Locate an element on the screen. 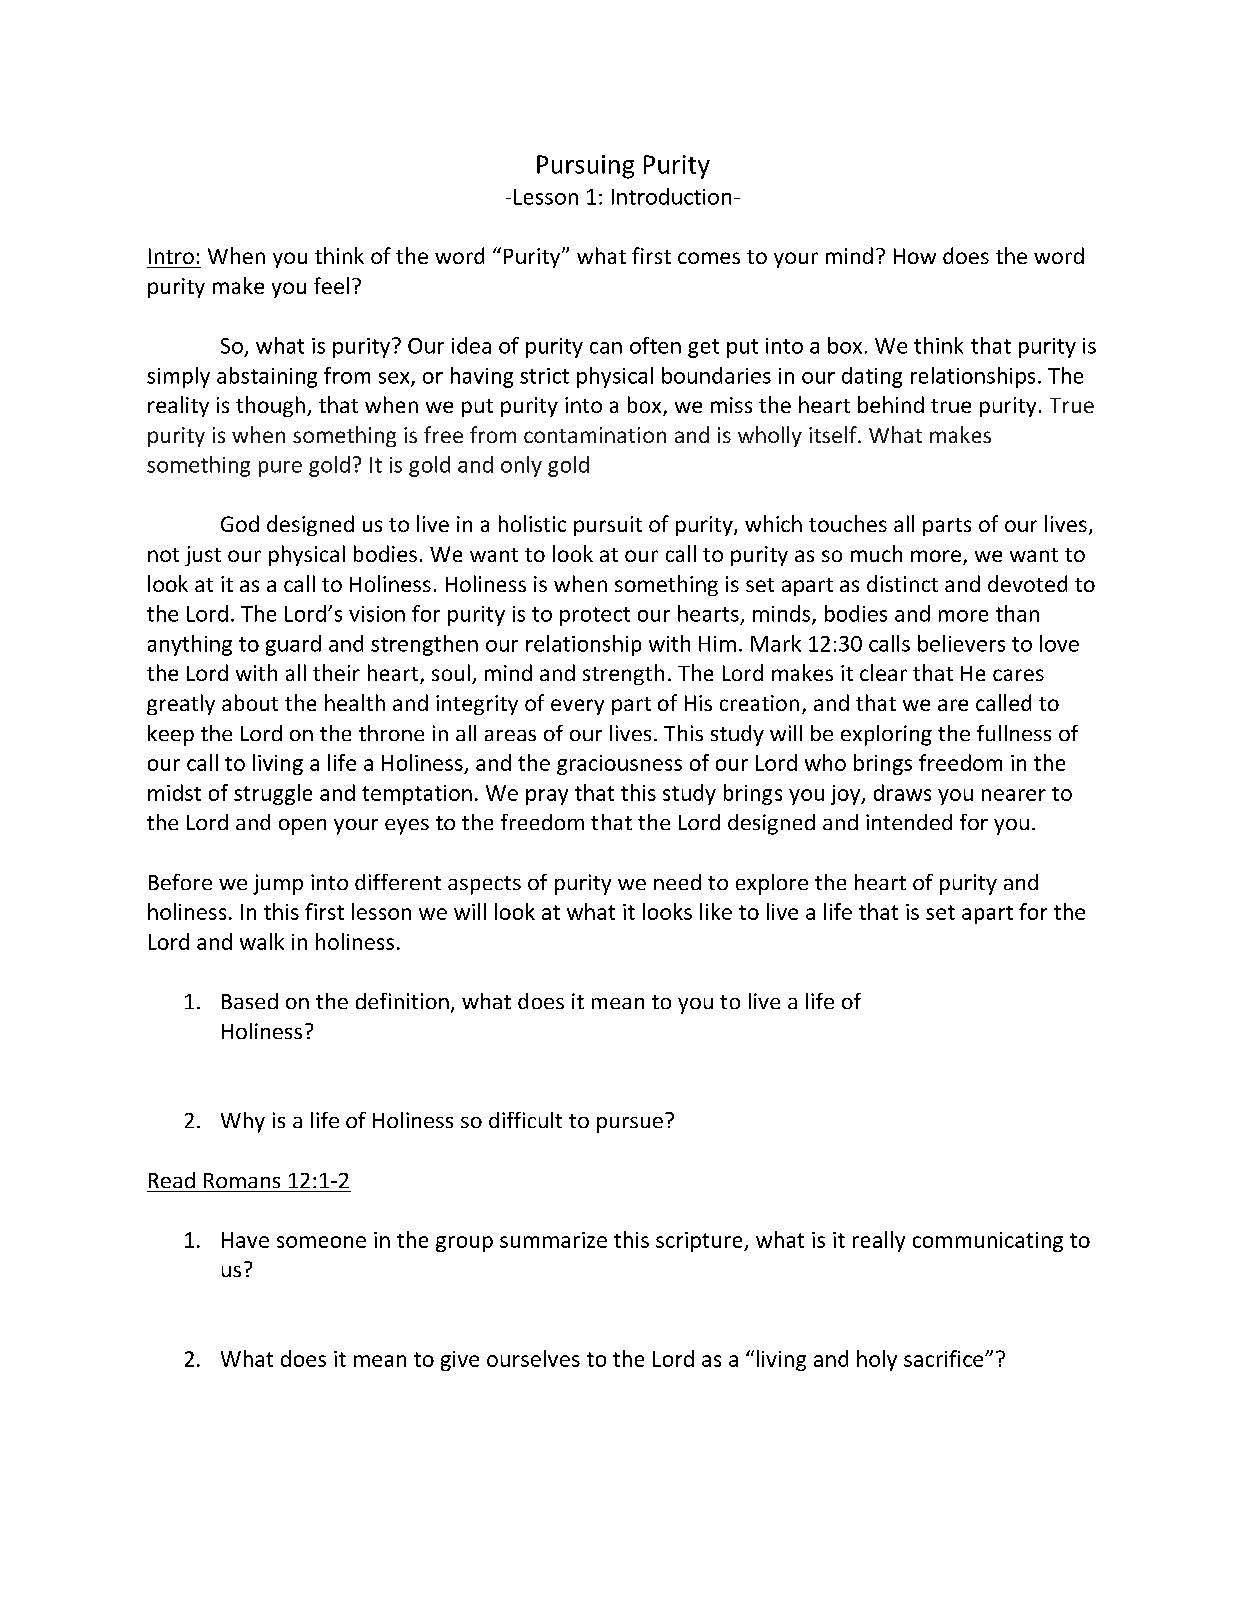 This screenshot has height=1611, width=1245. communicating is located at coordinates (988, 1242).
